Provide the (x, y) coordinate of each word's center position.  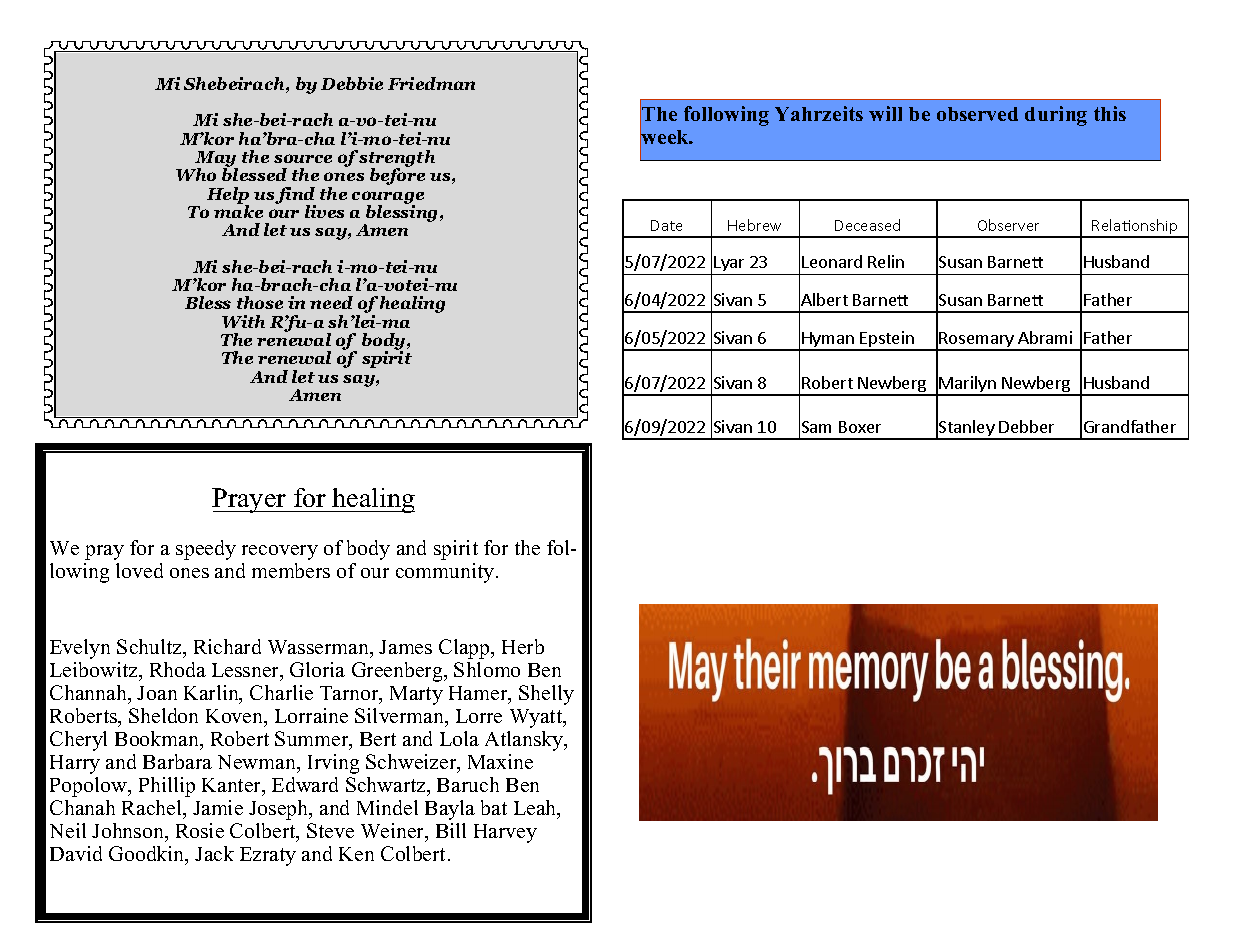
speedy (206, 550)
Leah (536, 809)
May (215, 160)
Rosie (200, 830)
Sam (816, 427)
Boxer (860, 427)
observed (977, 114)
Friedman (431, 83)
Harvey (505, 833)
